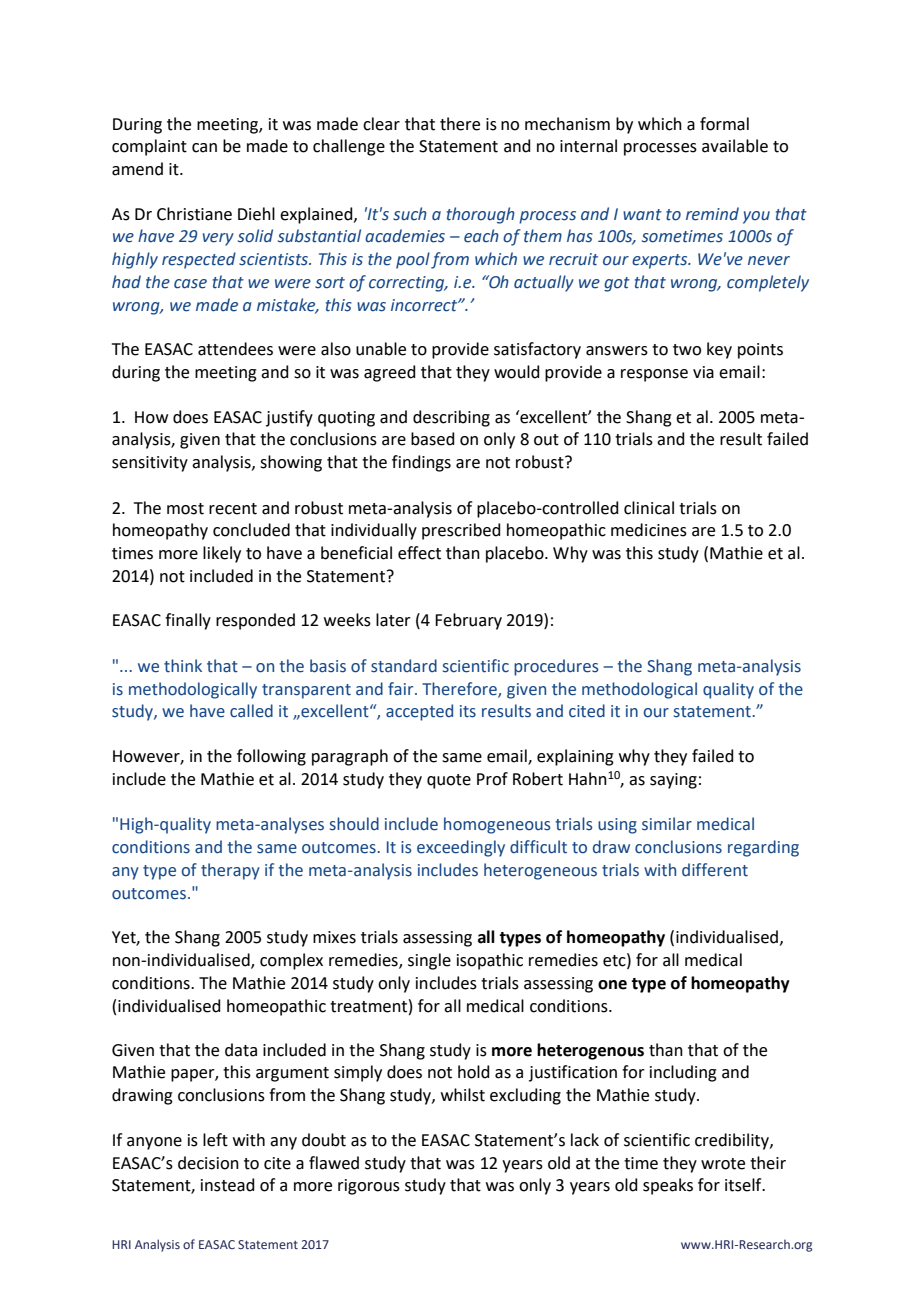 This document has height=1308, width=924. I want to click on available, so click(735, 146).
